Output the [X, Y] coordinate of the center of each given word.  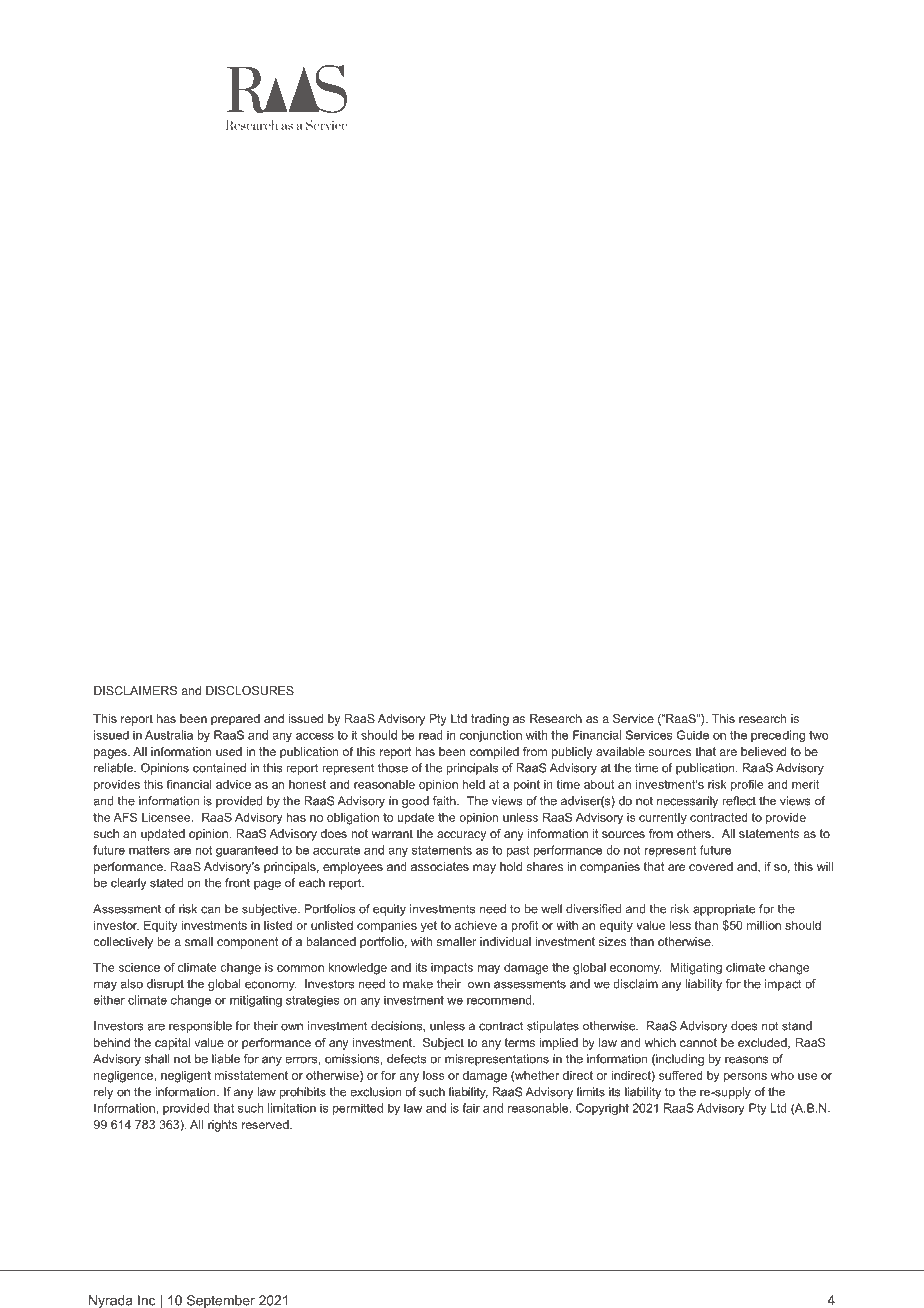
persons [745, 1078]
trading [490, 720]
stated [166, 883]
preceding [778, 736]
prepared [235, 720]
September [221, 1301]
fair [471, 1108]
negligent [186, 1077]
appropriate [724, 910]
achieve [475, 925]
